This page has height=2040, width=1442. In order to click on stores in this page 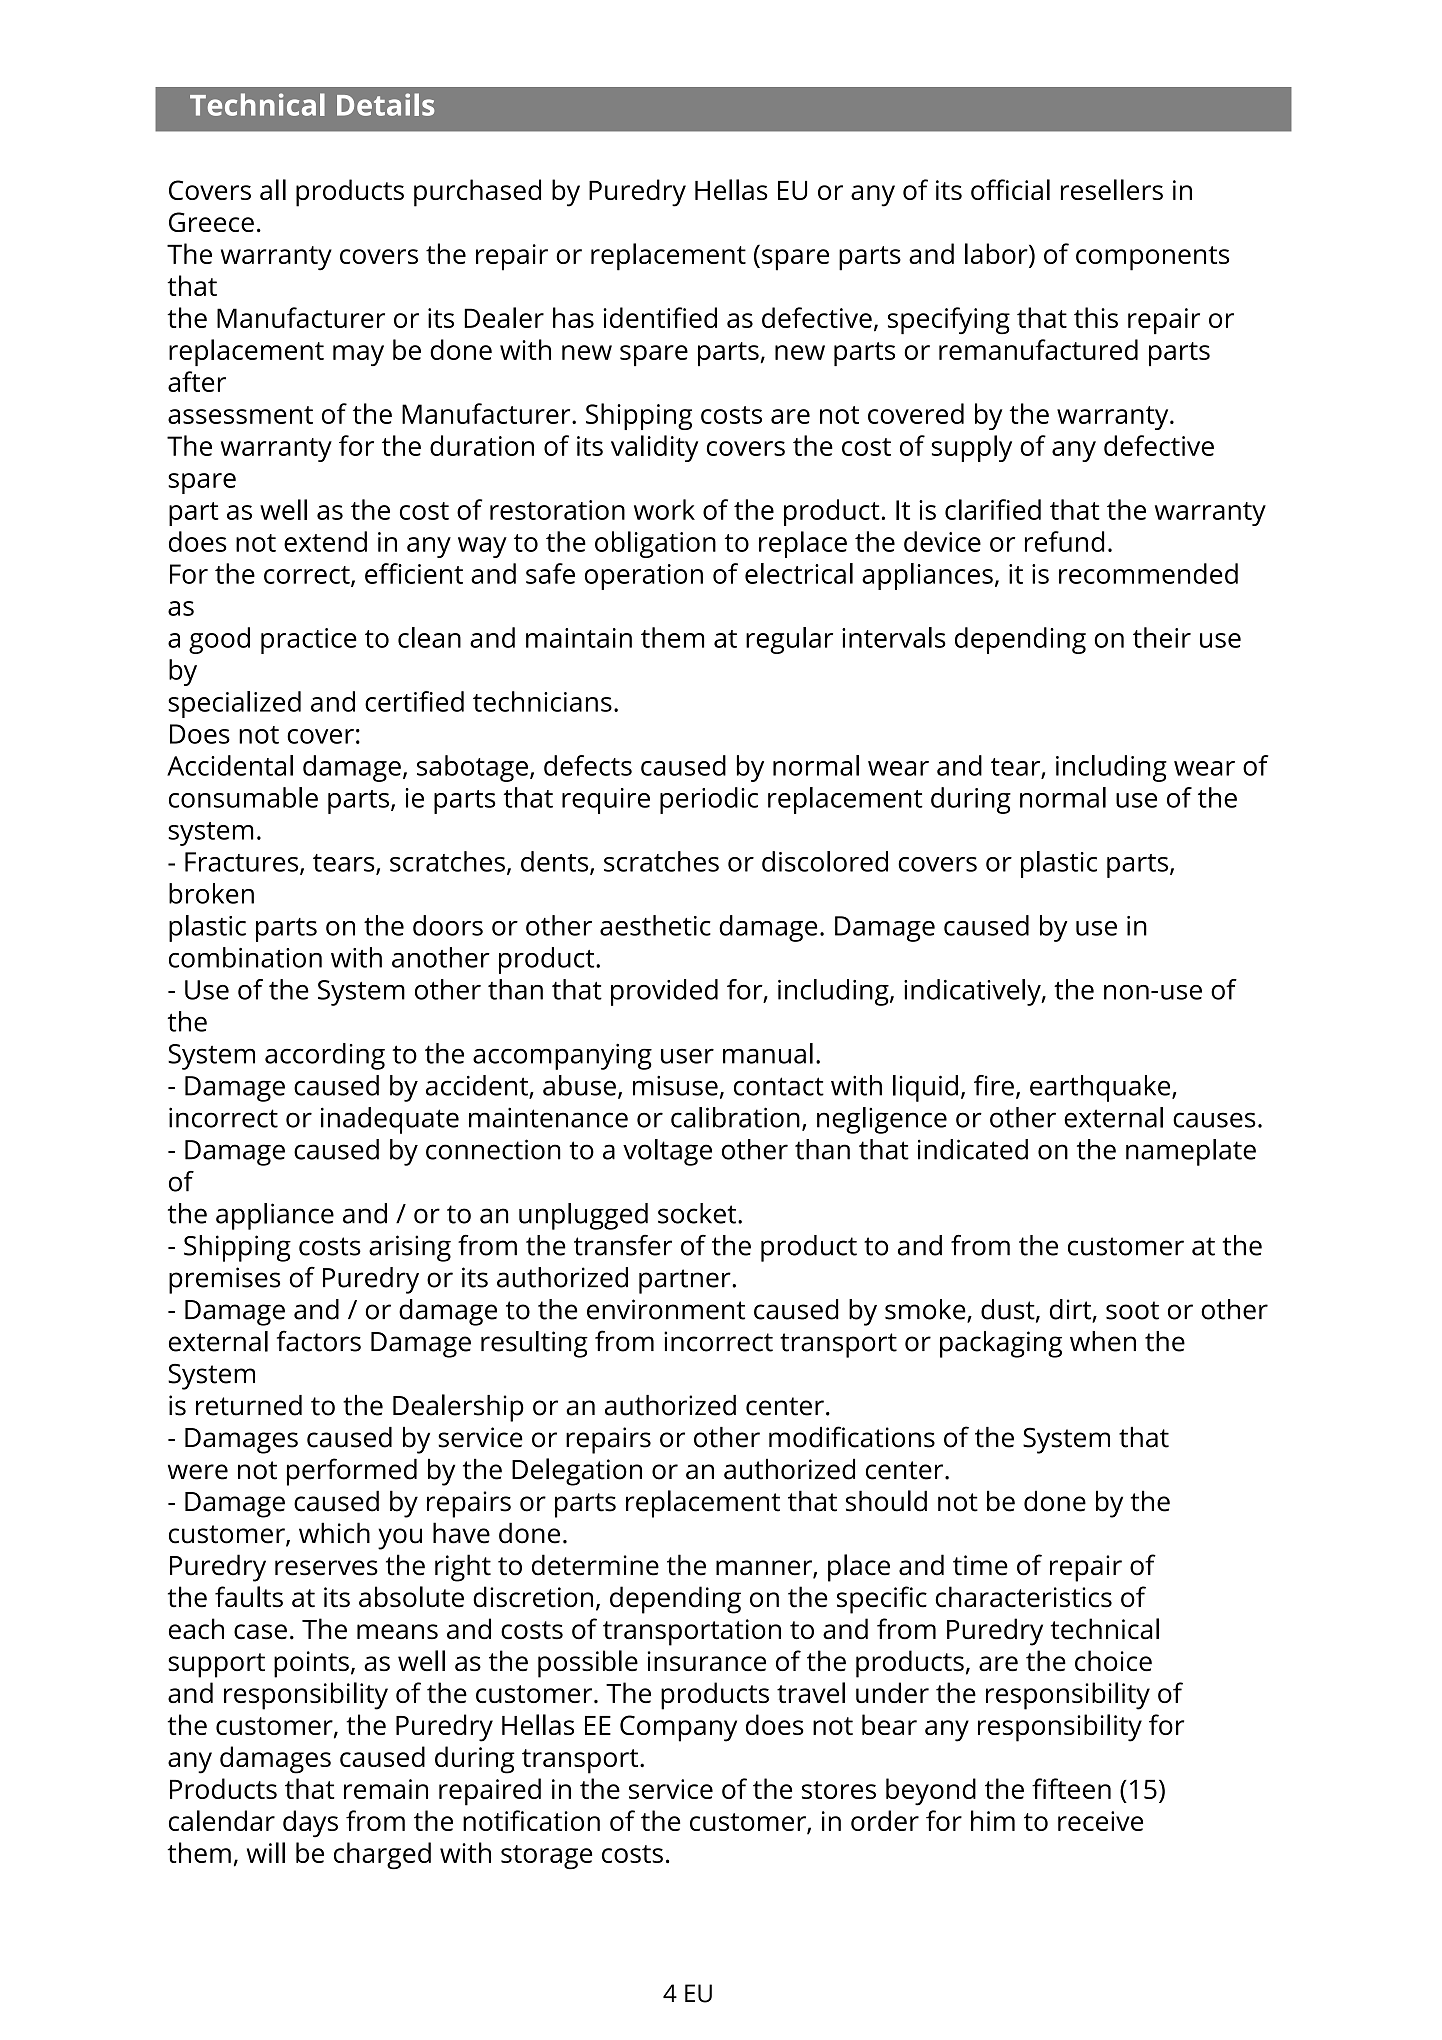, I will do `click(839, 1790)`.
